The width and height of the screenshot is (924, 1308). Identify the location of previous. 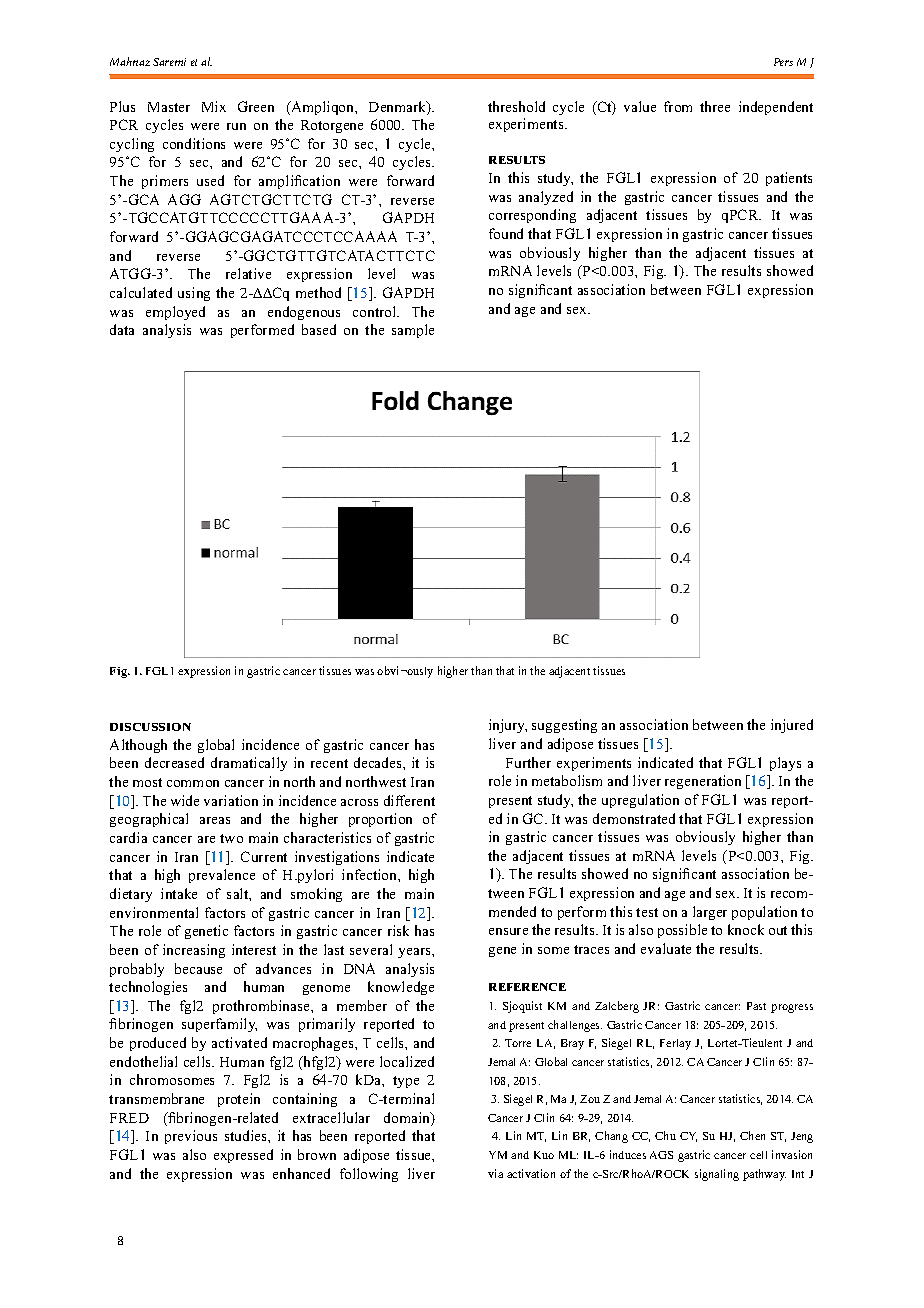
(191, 1137).
